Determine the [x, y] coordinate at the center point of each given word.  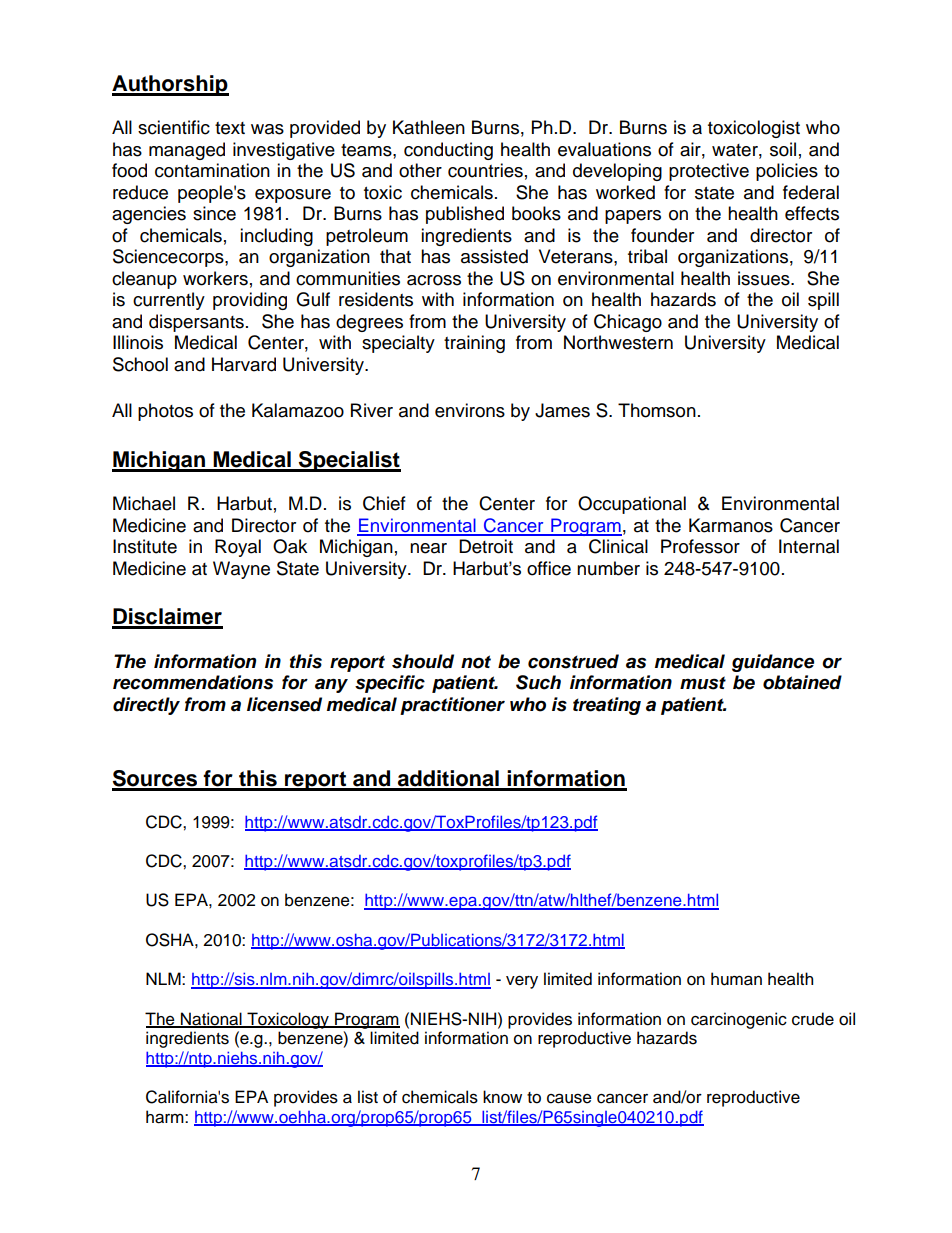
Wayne [241, 570]
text [230, 128]
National [211, 1019]
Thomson [657, 410]
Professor [700, 546]
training [474, 344]
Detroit [486, 546]
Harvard [244, 364]
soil [783, 149]
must [703, 683]
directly [146, 706]
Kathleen [429, 127]
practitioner [452, 706]
